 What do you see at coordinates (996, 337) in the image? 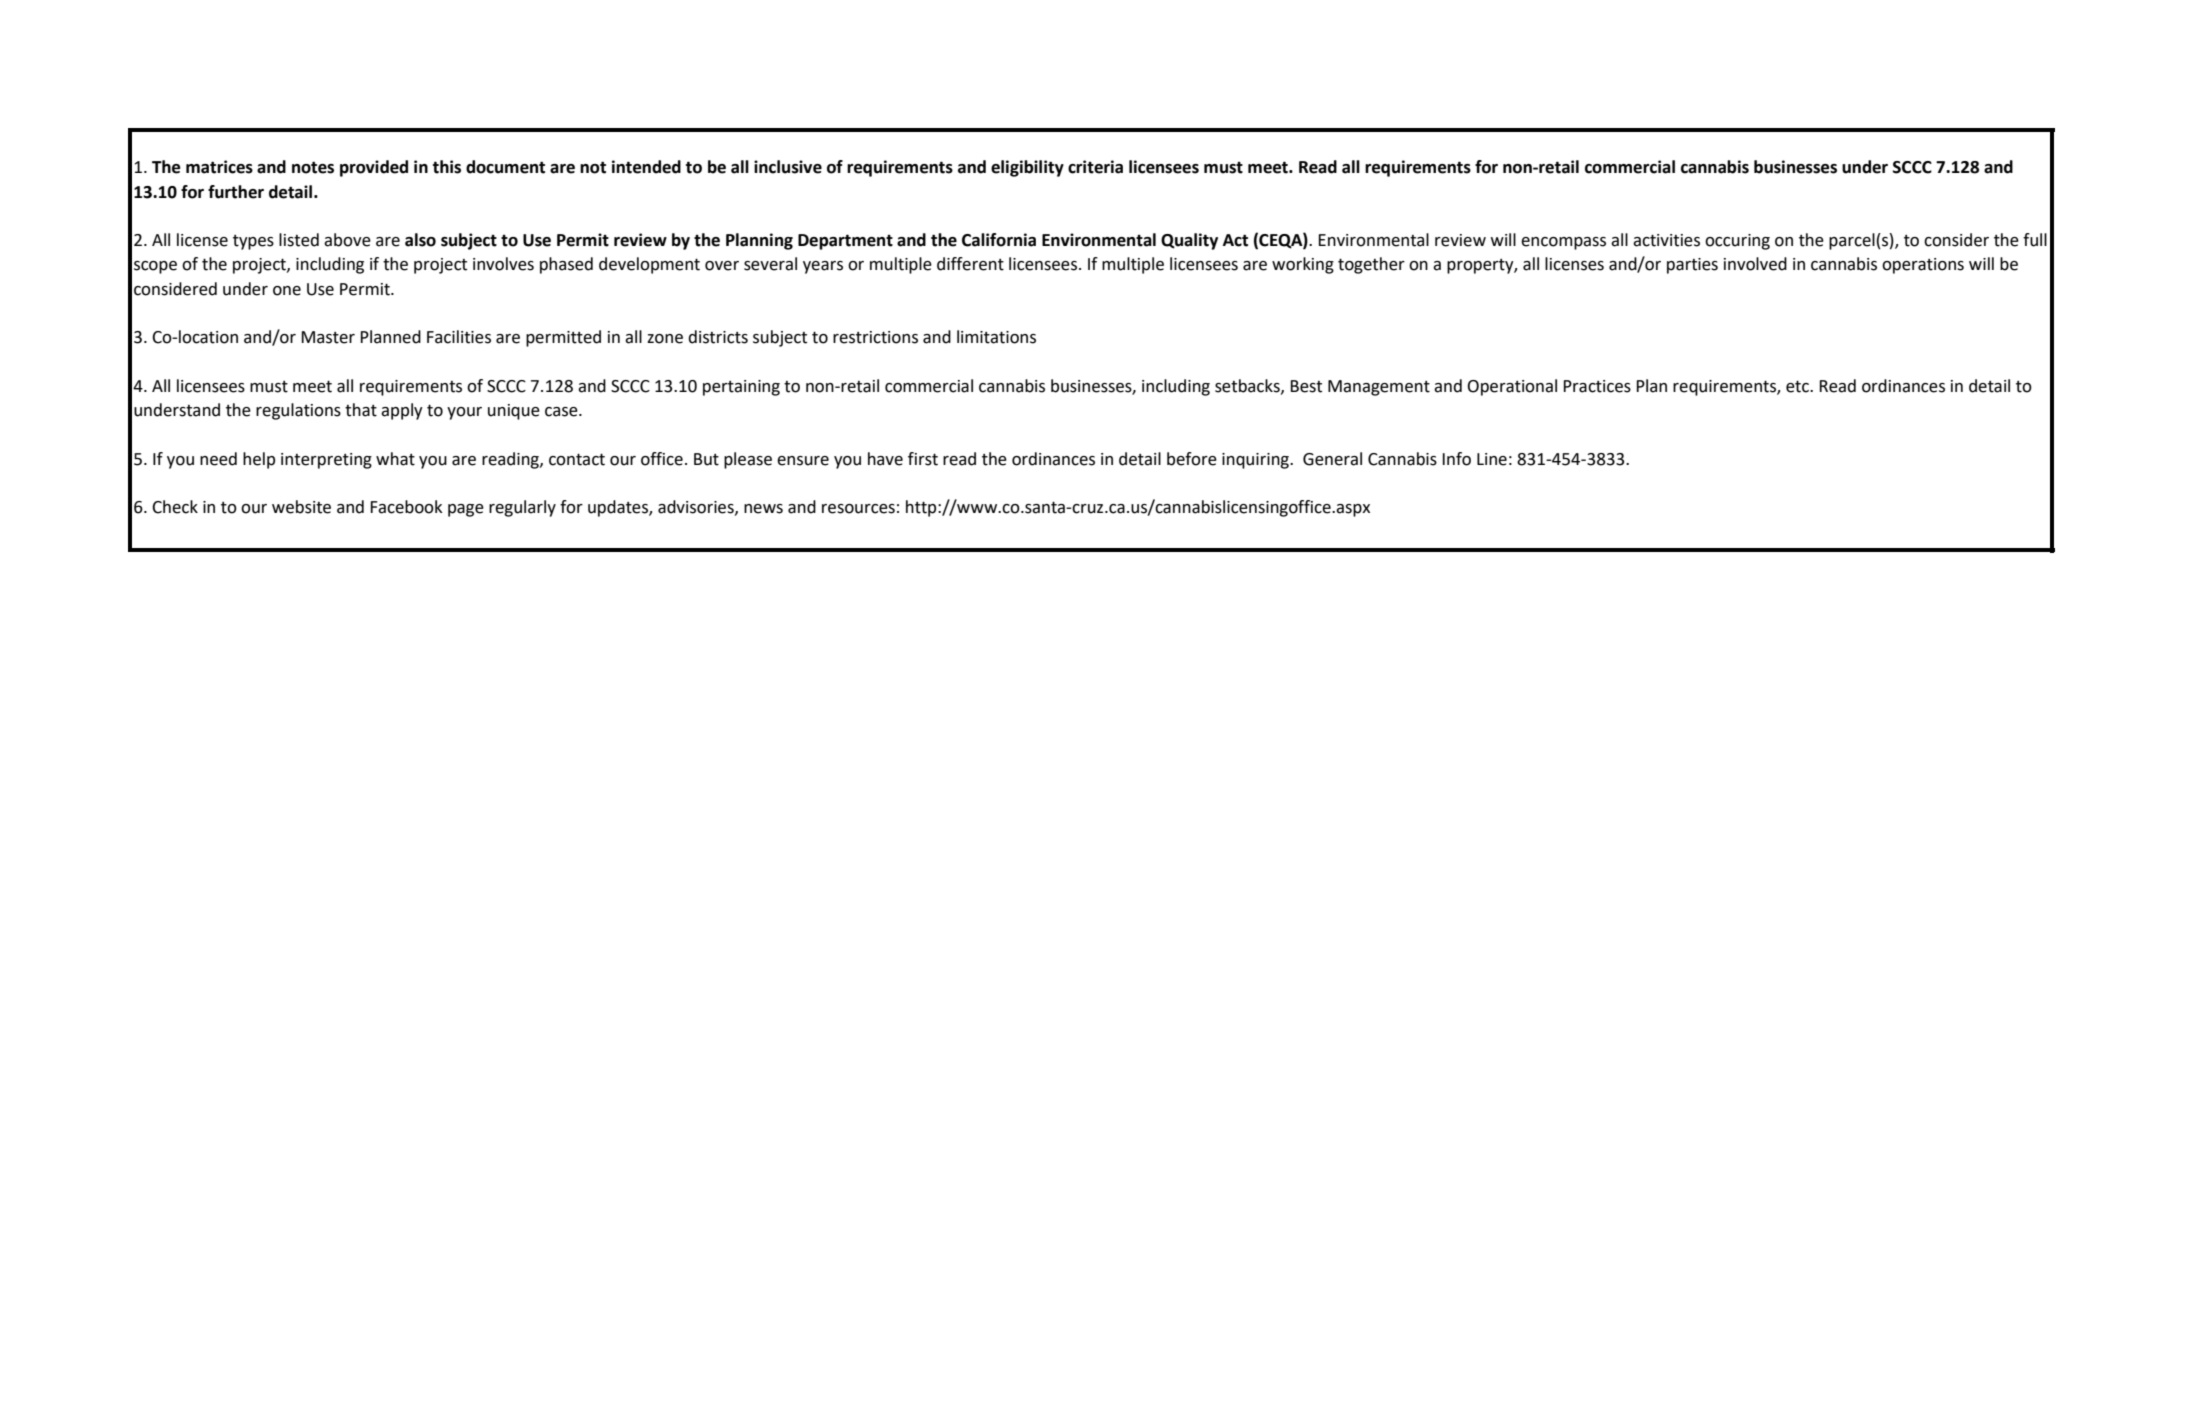
I see `limitations` at bounding box center [996, 337].
